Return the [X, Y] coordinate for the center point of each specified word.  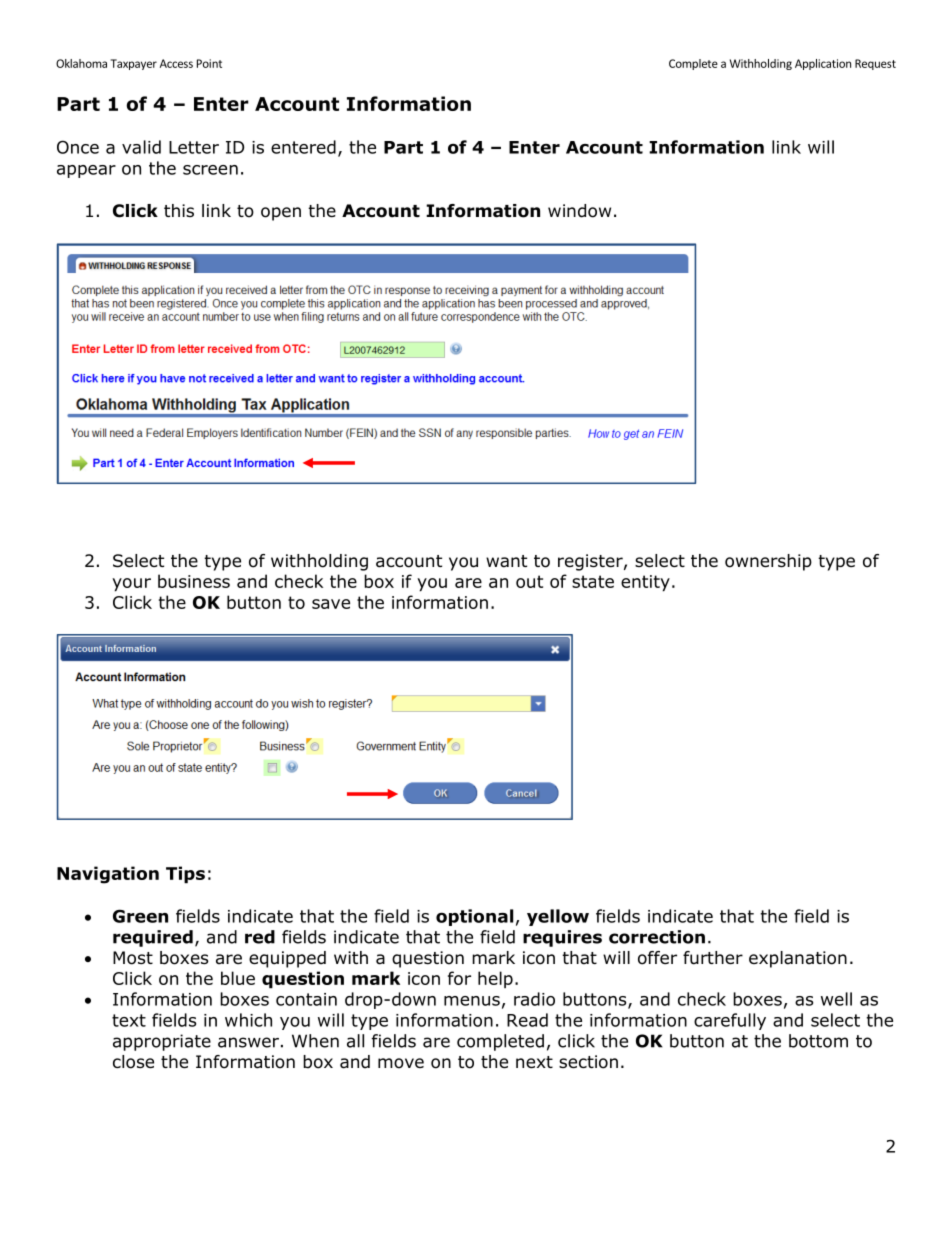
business [194, 581]
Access [176, 63]
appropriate [162, 1042]
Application [823, 64]
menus [472, 1001]
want [506, 561]
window [579, 211]
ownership [768, 562]
